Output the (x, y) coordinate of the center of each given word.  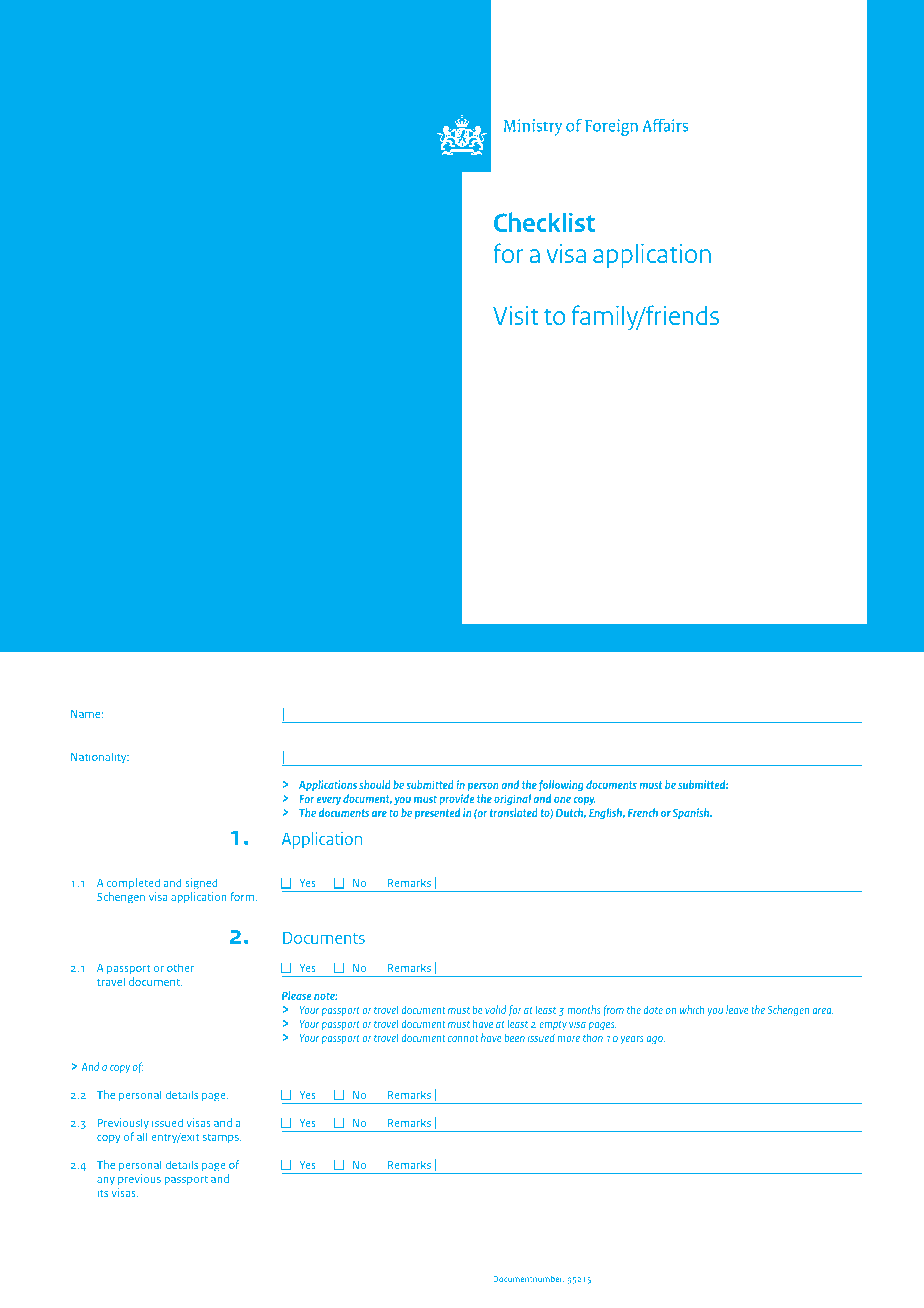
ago (655, 1040)
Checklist (544, 222)
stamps (222, 1138)
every (328, 801)
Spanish (692, 814)
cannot (463, 1038)
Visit (516, 315)
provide (457, 800)
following (561, 786)
